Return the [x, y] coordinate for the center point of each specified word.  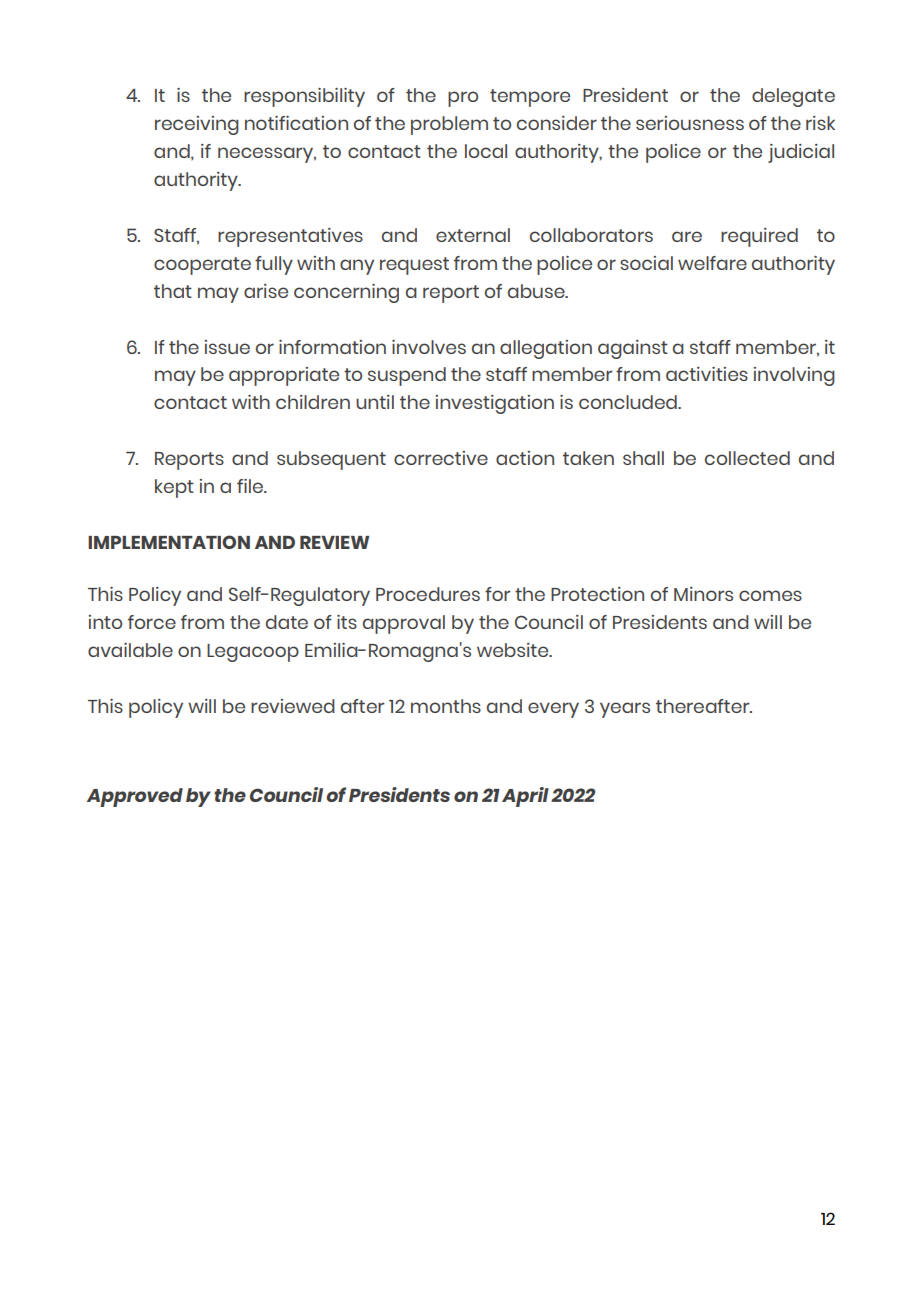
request [414, 266]
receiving [197, 125]
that [173, 291]
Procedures [428, 594]
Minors [703, 594]
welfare [712, 263]
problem [449, 125]
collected [747, 458]
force [152, 622]
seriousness [690, 123]
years [625, 710]
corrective [441, 458]
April [525, 797]
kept [174, 488]
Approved [135, 797]
